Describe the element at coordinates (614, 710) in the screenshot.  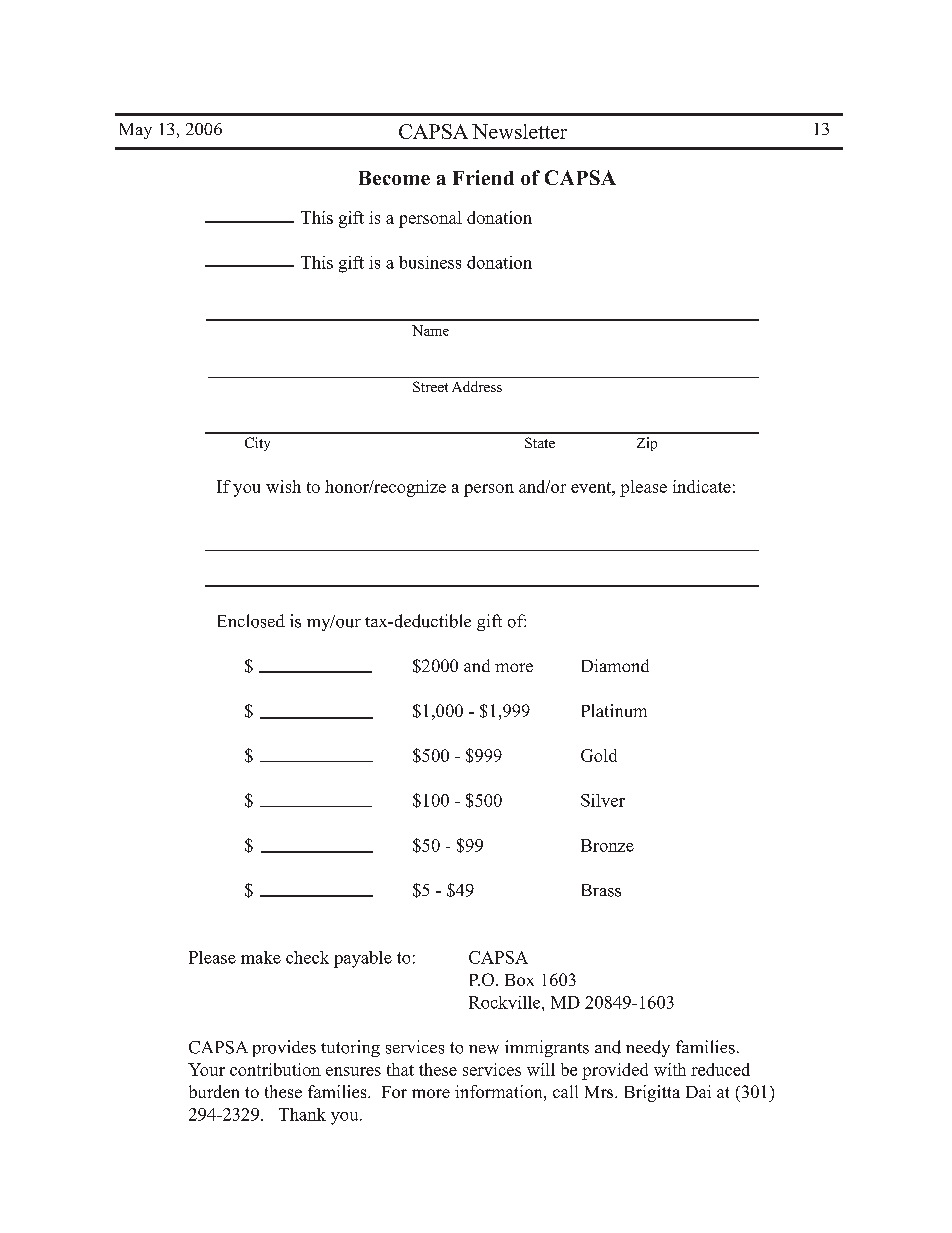
I see `Platinum` at that location.
